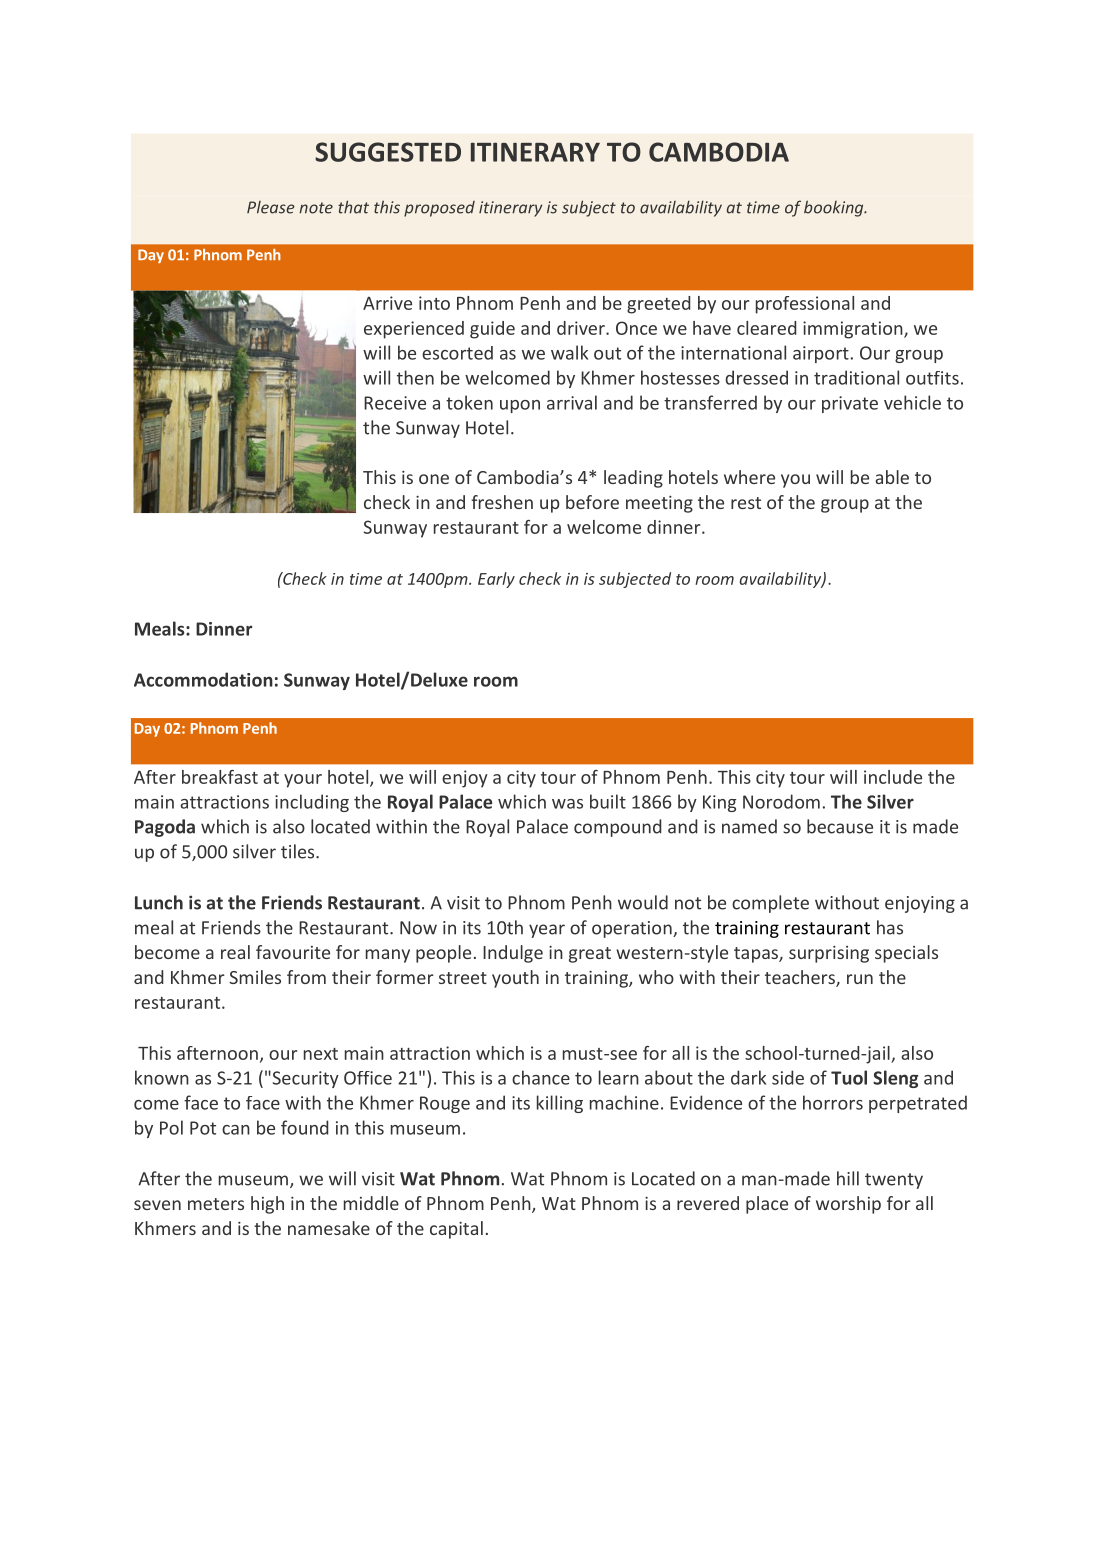  I want to click on capital, so click(456, 1230).
